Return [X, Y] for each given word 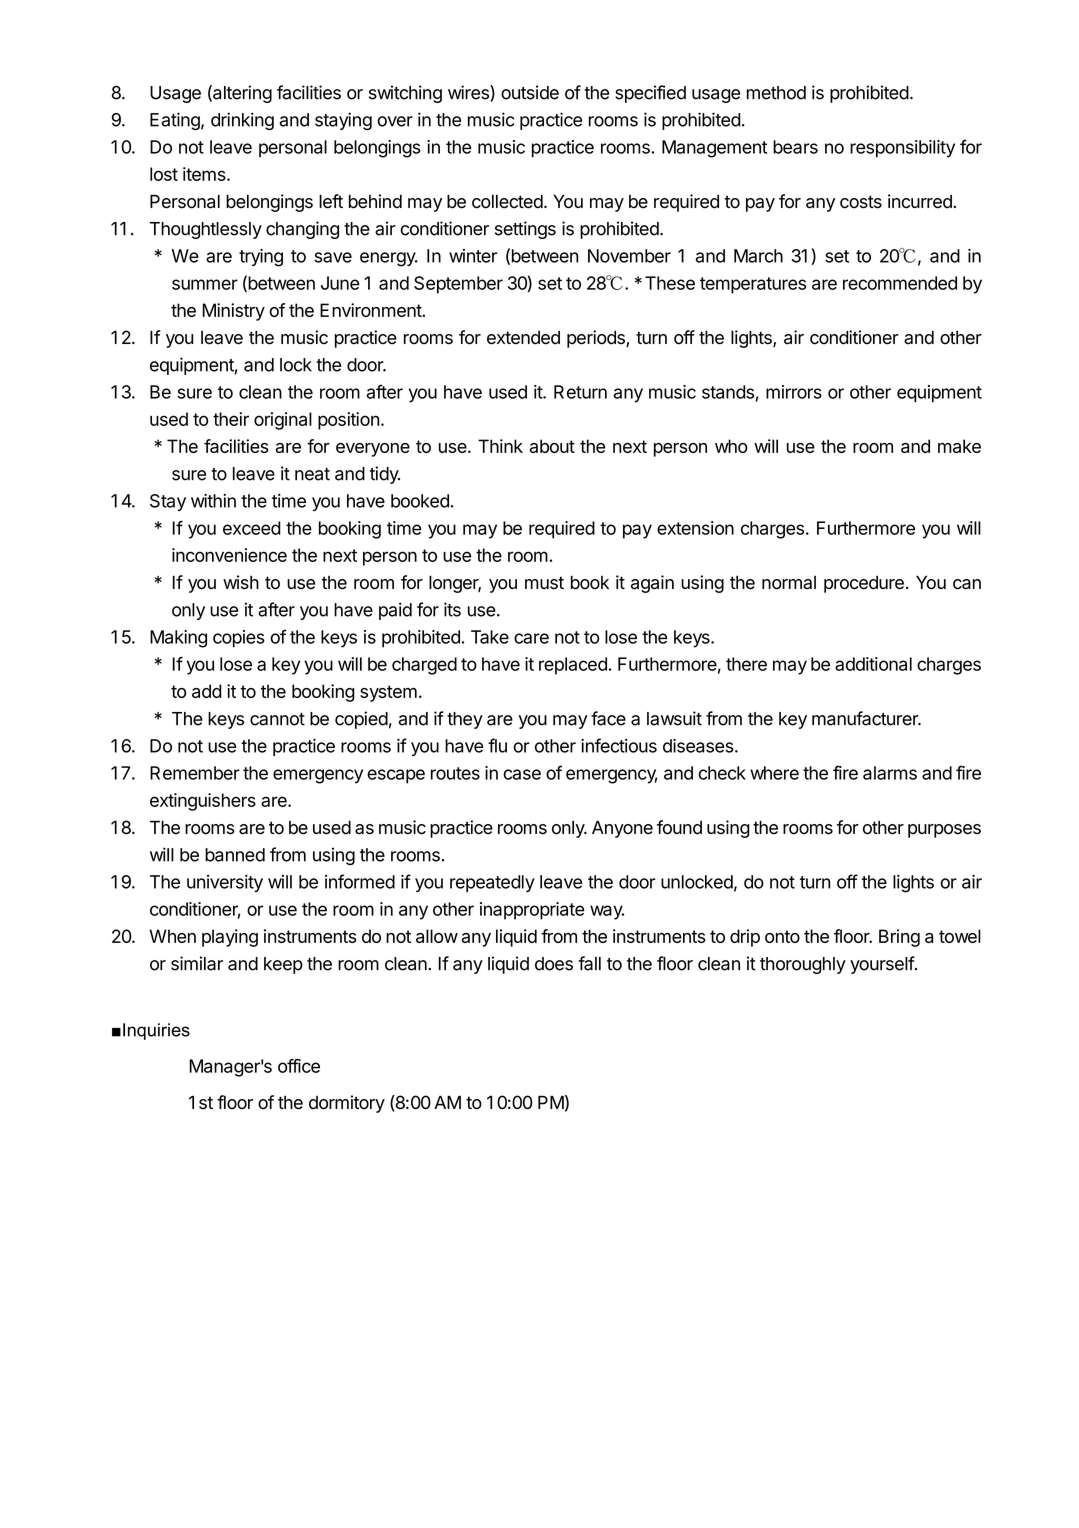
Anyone [622, 829]
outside [530, 92]
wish [241, 582]
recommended [900, 283]
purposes [944, 831]
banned [235, 855]
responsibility [902, 149]
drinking [242, 121]
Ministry [233, 312]
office [299, 1066]
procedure [864, 584]
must [544, 583]
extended [523, 338]
